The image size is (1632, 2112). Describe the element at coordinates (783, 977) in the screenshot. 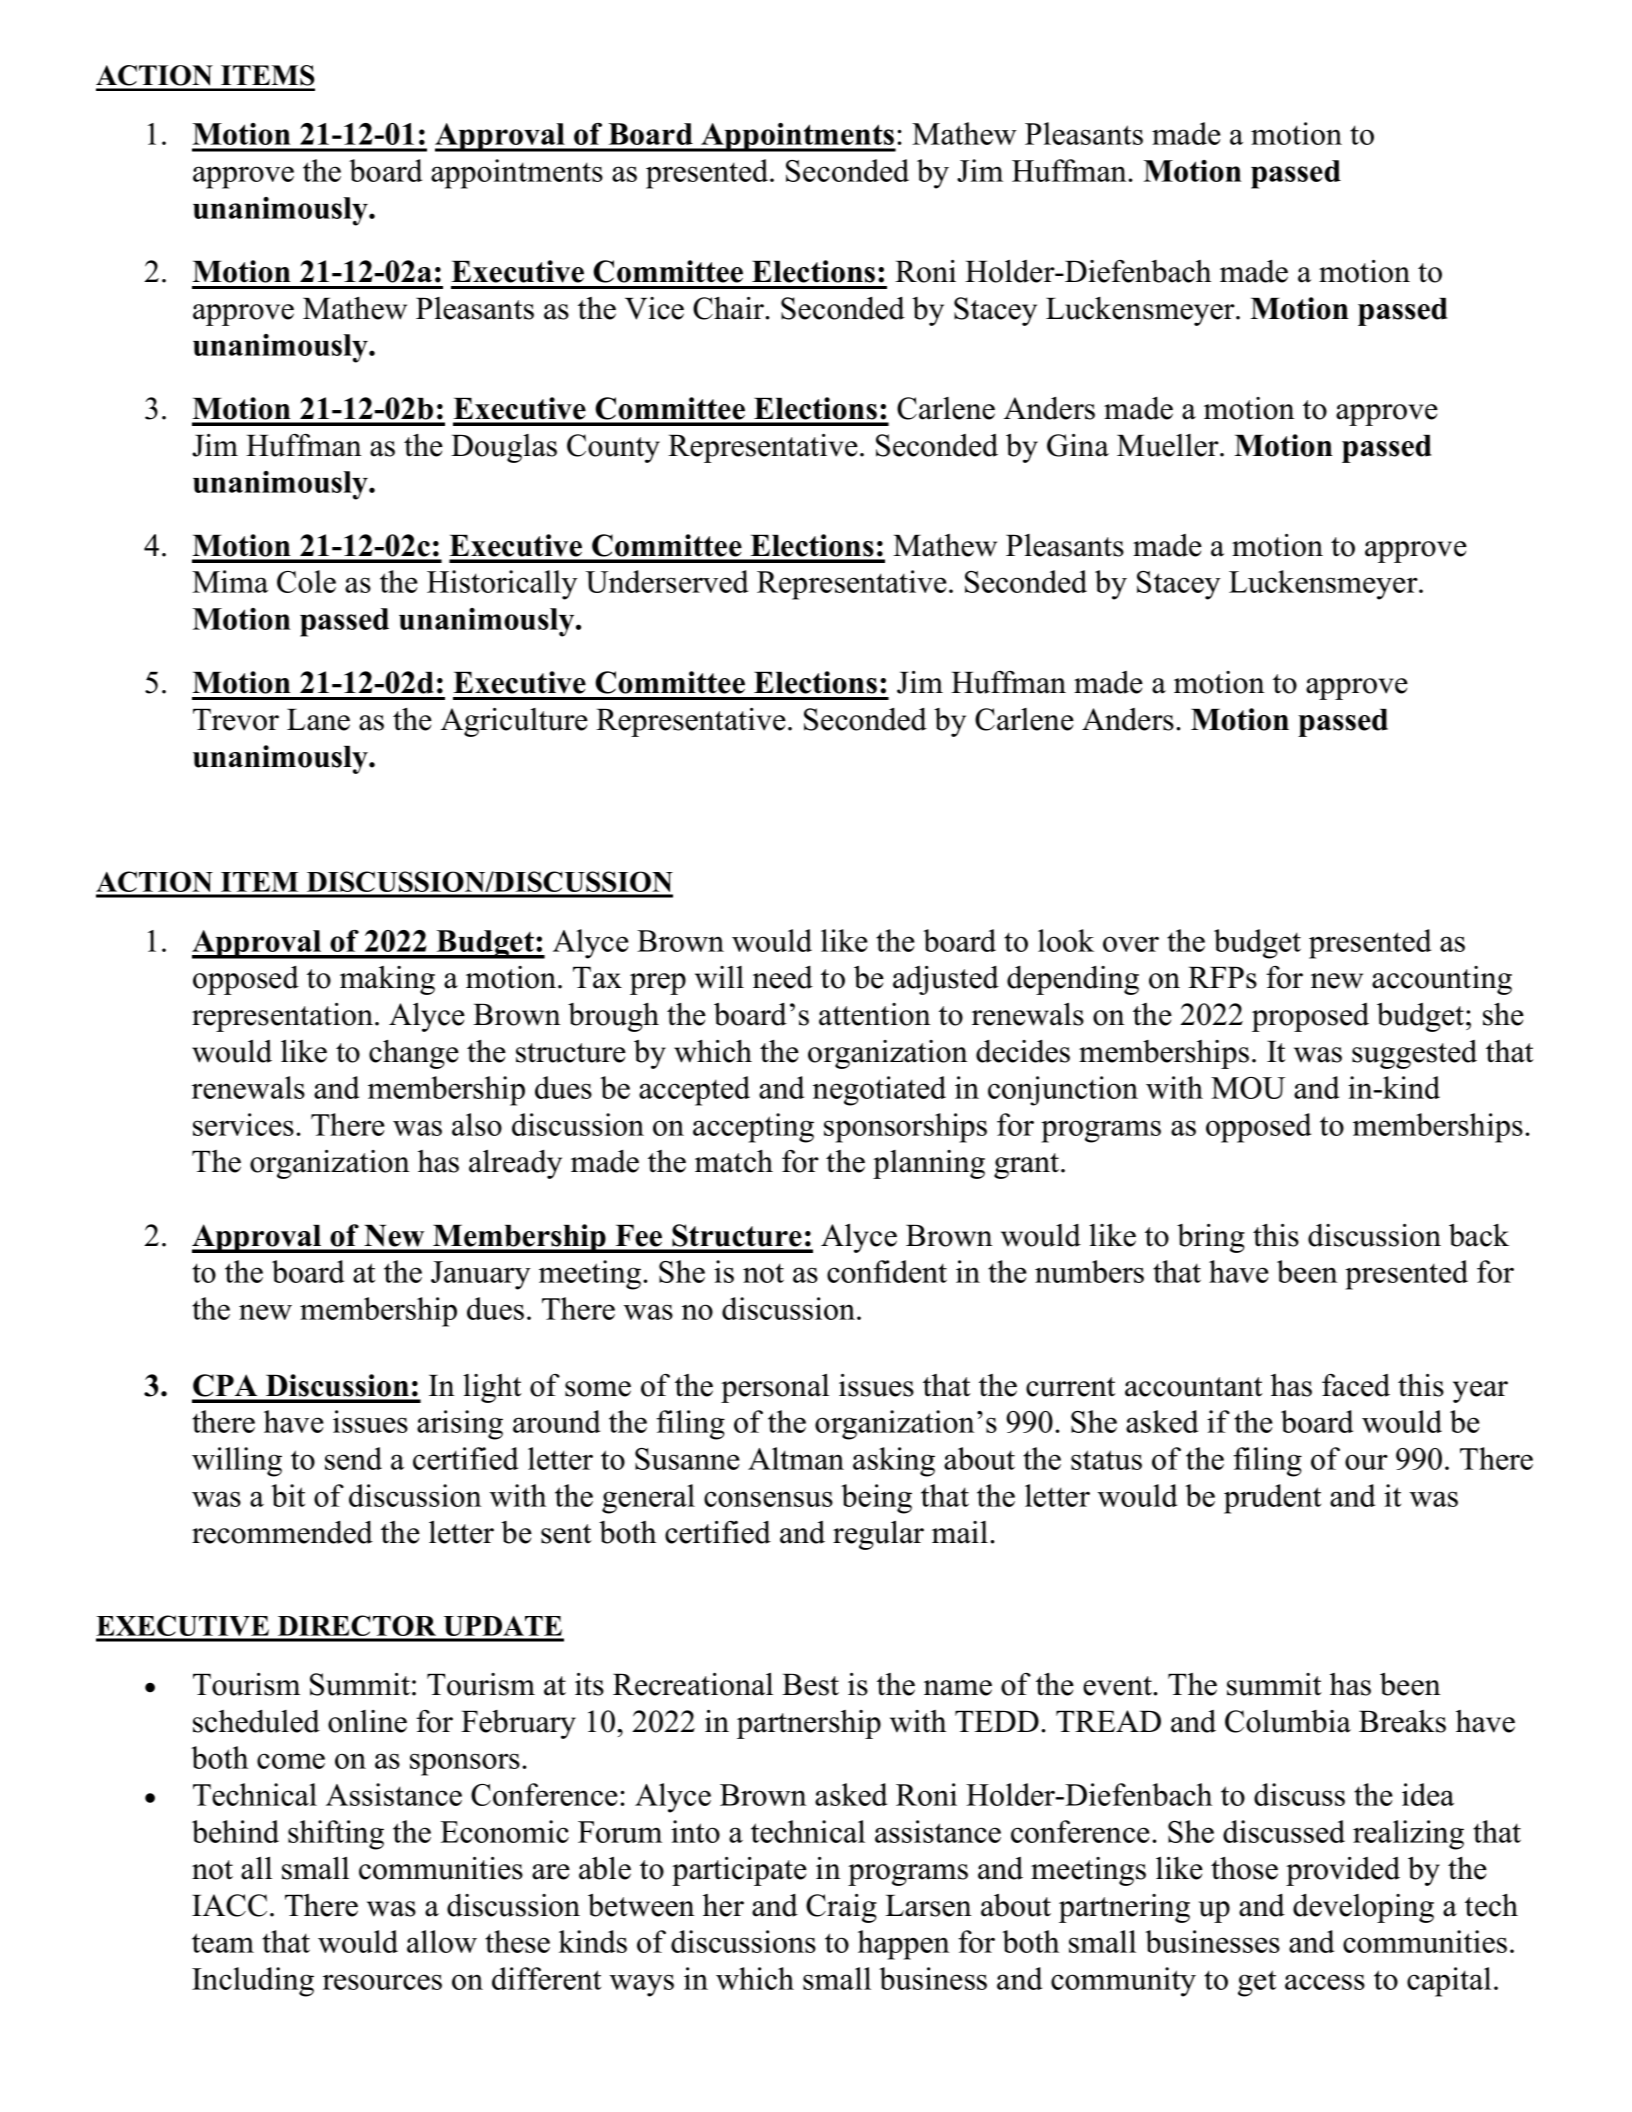

I see `need` at that location.
